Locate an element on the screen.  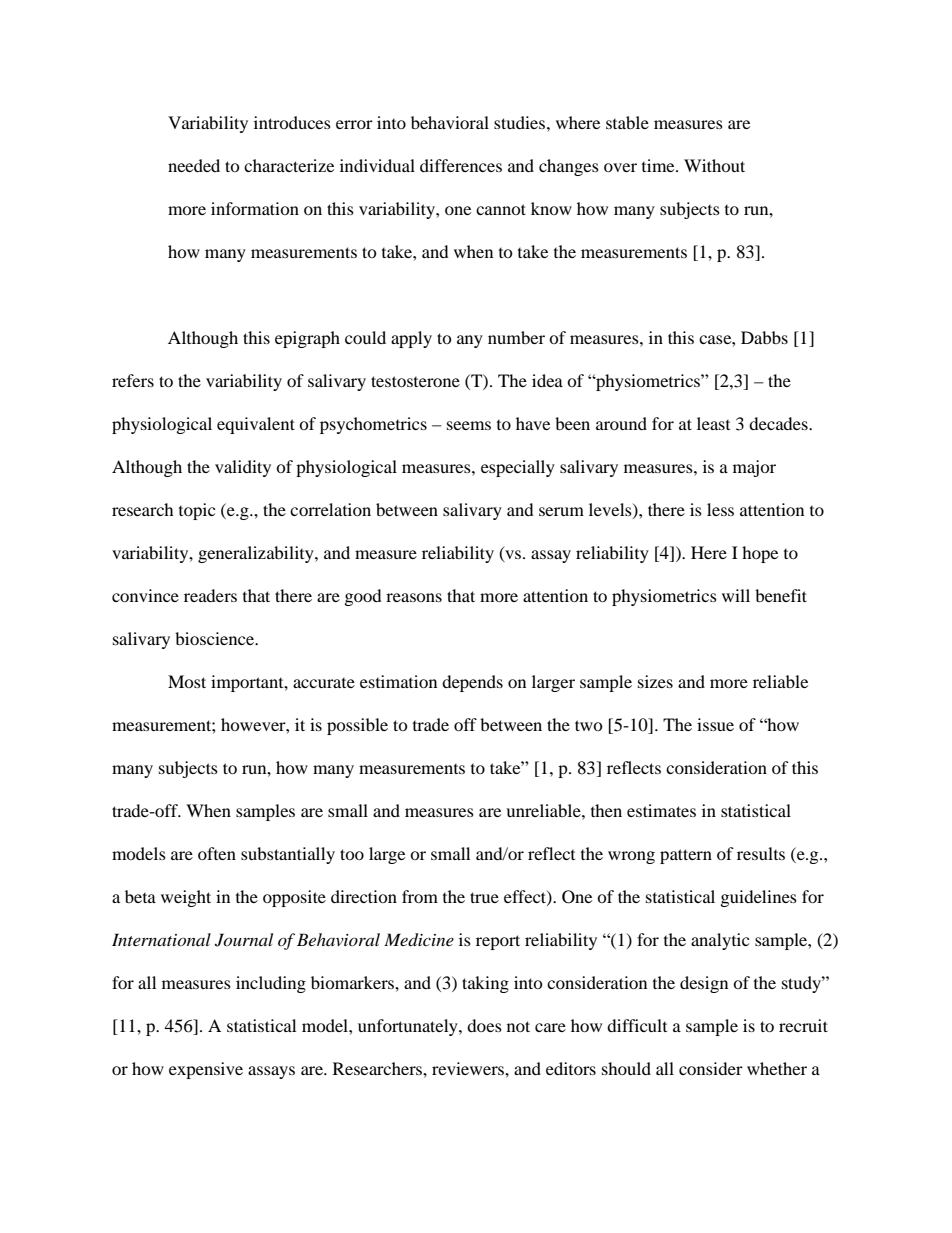
validity is located at coordinates (243, 468).
